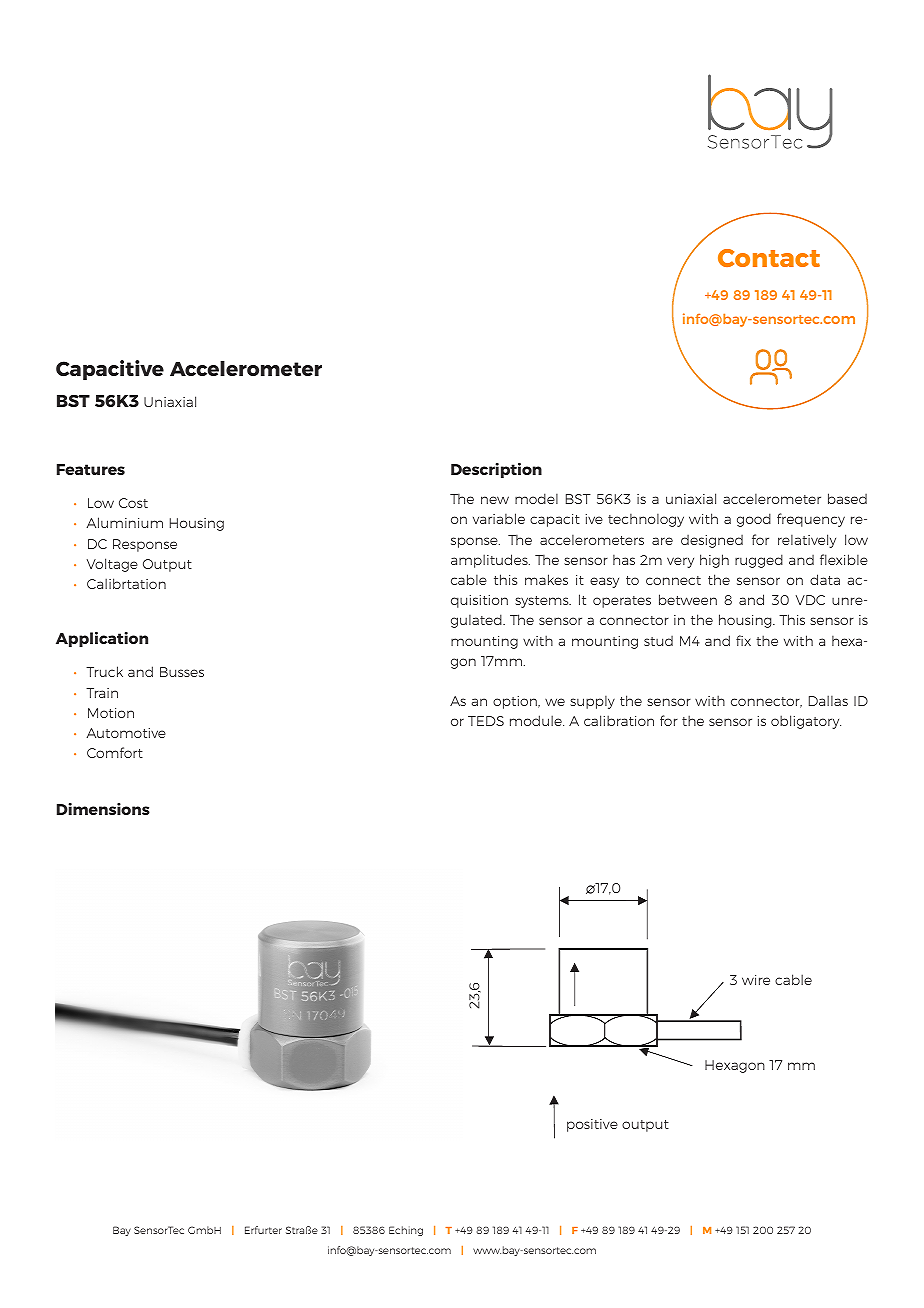 The height and width of the image is (1308, 924). What do you see at coordinates (537, 720) in the image?
I see `module` at bounding box center [537, 720].
